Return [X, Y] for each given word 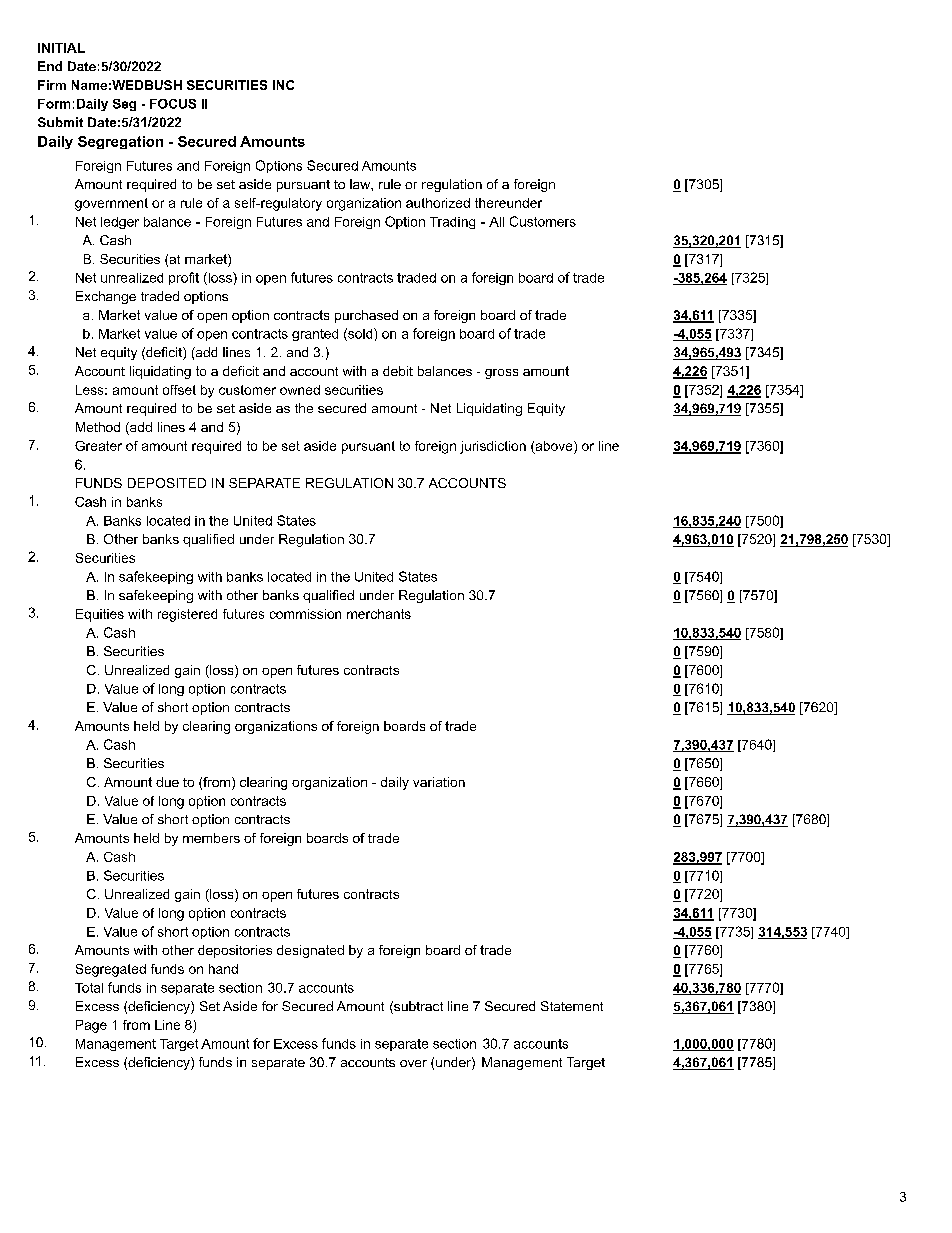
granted [315, 335]
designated [310, 951]
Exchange [106, 297]
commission [305, 614]
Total [89, 988]
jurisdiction [493, 447]
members [211, 838]
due [167, 782]
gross [501, 374]
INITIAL [61, 48]
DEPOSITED [167, 483]
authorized [438, 203]
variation [439, 782]
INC [283, 85]
